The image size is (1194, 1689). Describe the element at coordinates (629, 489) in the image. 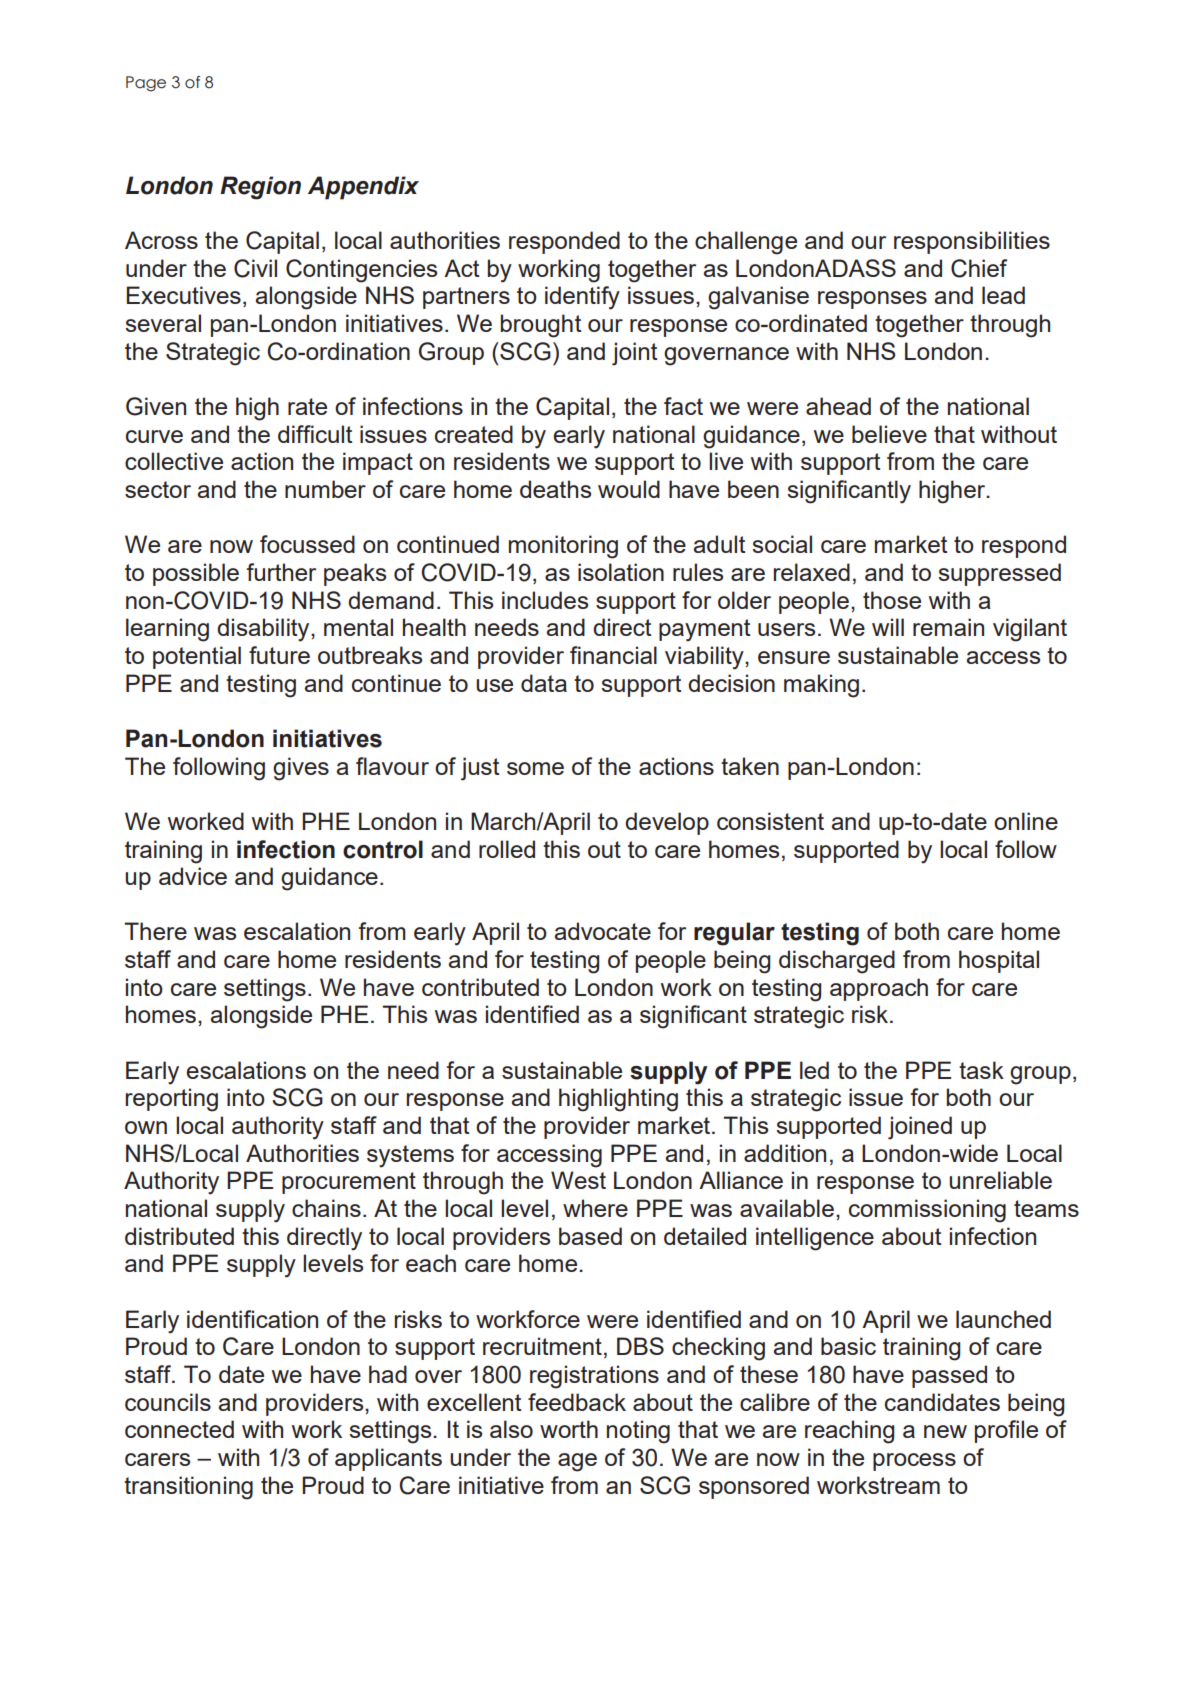

I see `would` at that location.
